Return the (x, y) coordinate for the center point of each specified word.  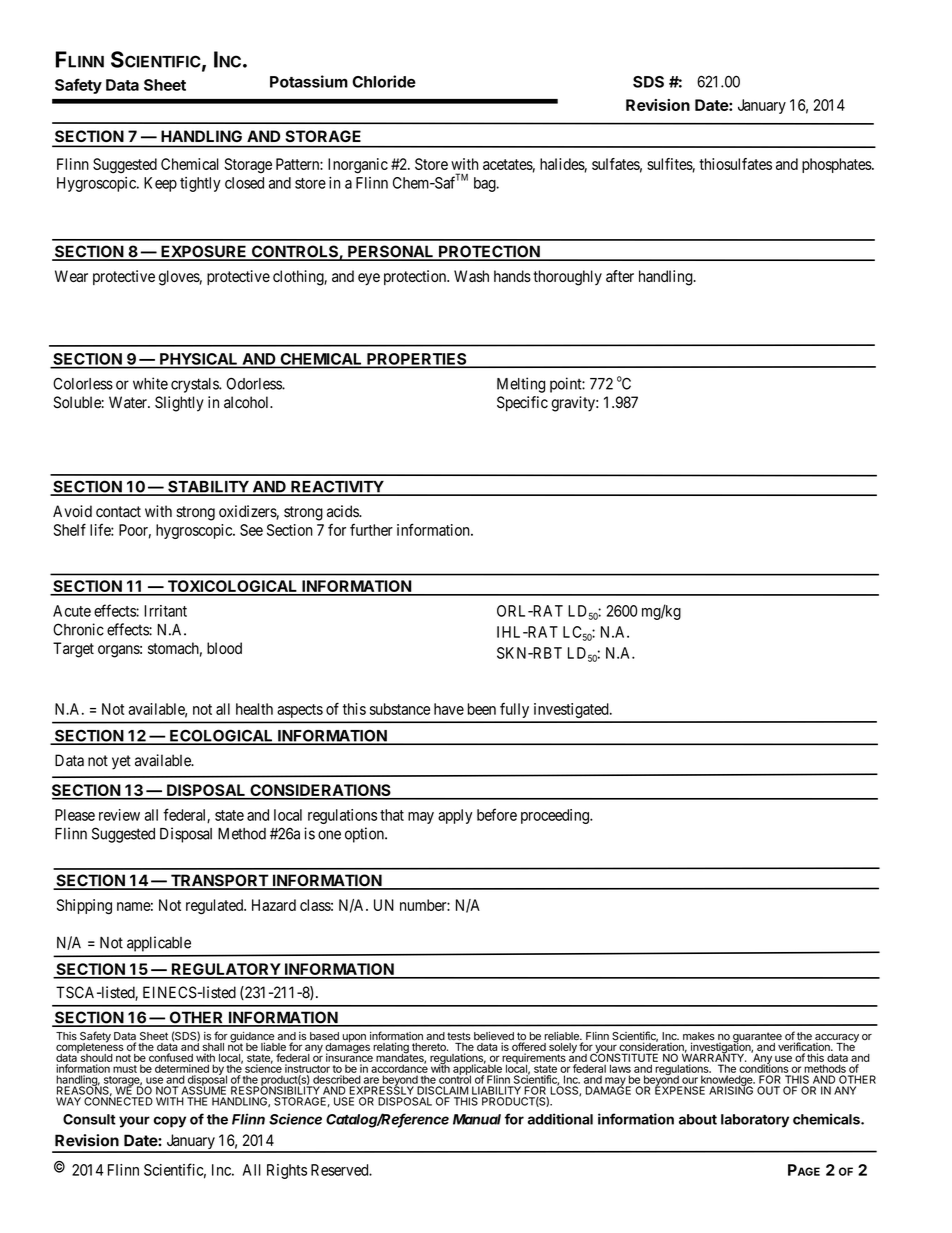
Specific (522, 404)
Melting (521, 385)
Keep (160, 184)
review (119, 815)
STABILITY (208, 487)
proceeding (556, 816)
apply (455, 816)
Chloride (384, 81)
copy (169, 1122)
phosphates (837, 165)
